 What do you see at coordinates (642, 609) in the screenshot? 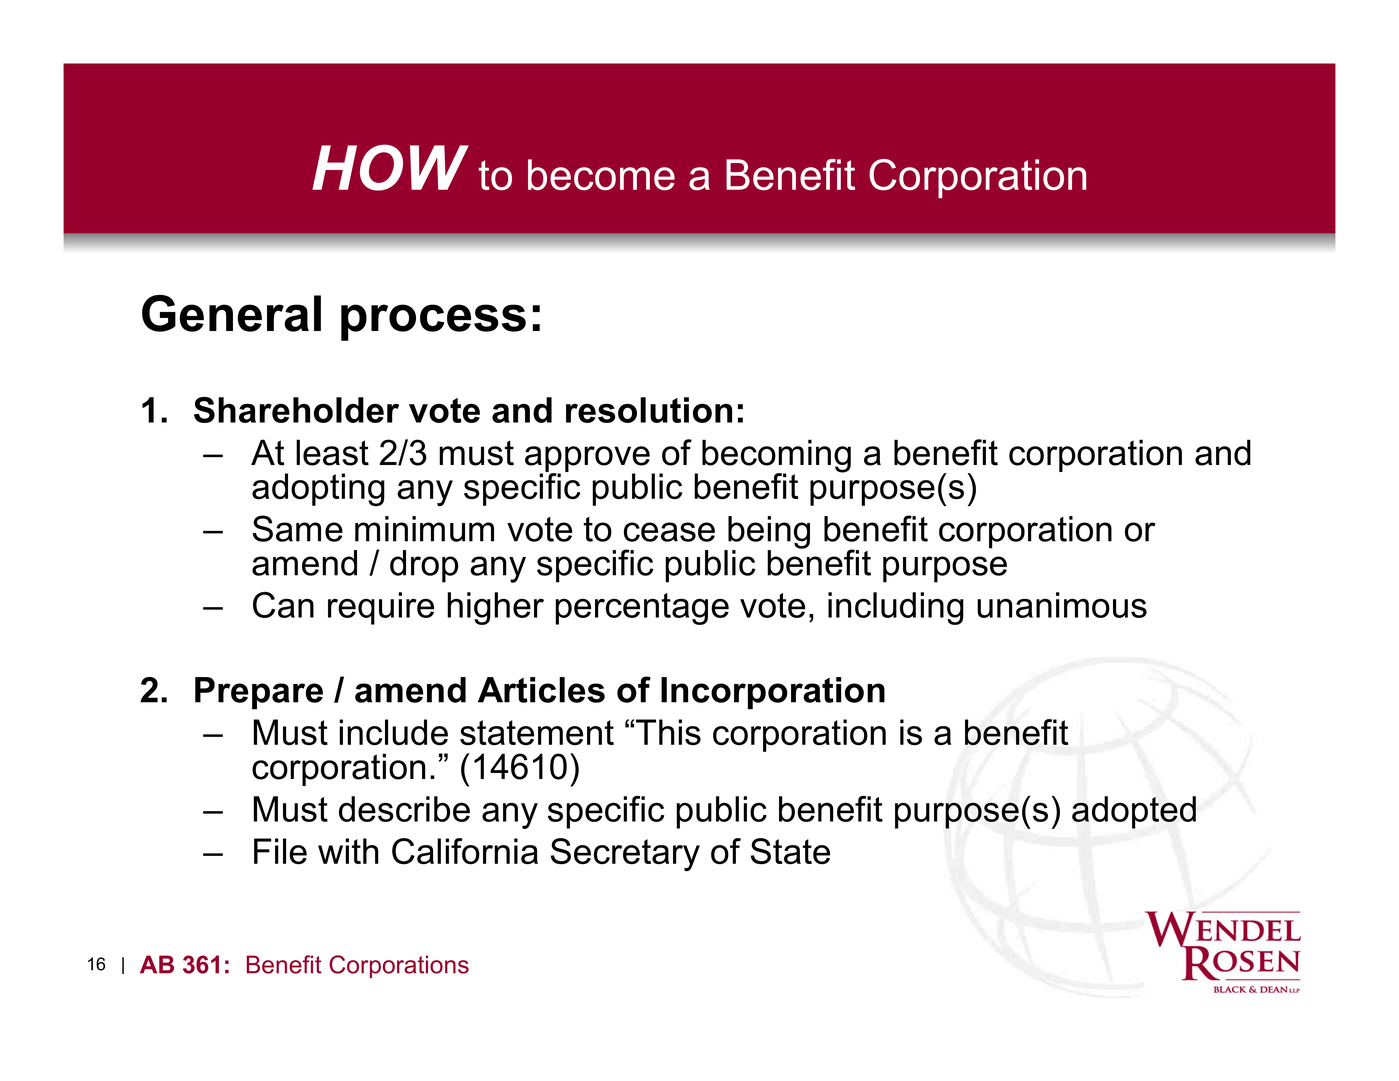
I see `percentage` at bounding box center [642, 609].
